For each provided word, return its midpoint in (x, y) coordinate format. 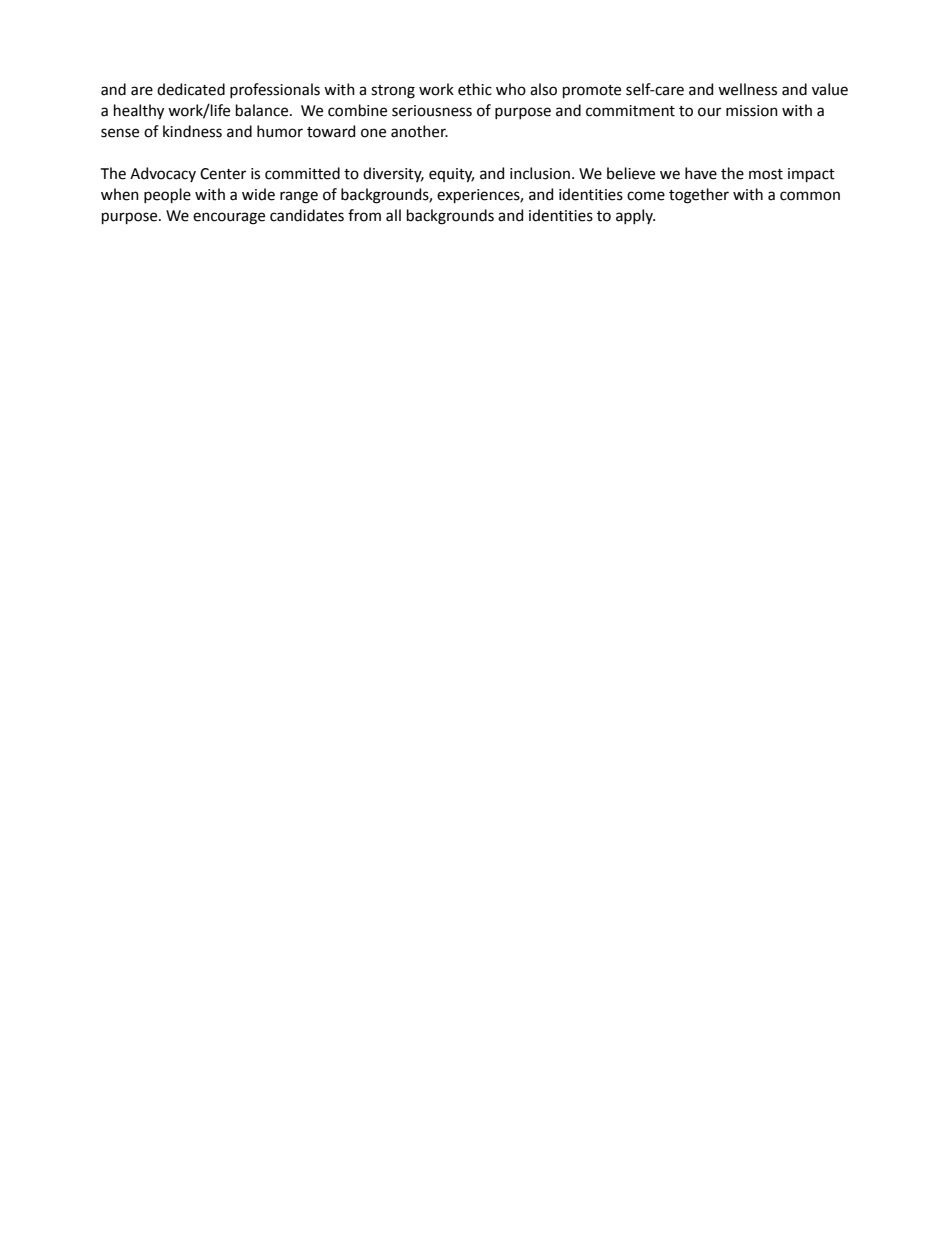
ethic (475, 89)
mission (752, 111)
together (699, 196)
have (701, 173)
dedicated (191, 89)
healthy (139, 112)
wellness (747, 89)
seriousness (432, 111)
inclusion (540, 173)
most (766, 174)
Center (223, 174)
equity (451, 175)
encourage (229, 218)
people (167, 195)
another (419, 131)
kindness (192, 131)
